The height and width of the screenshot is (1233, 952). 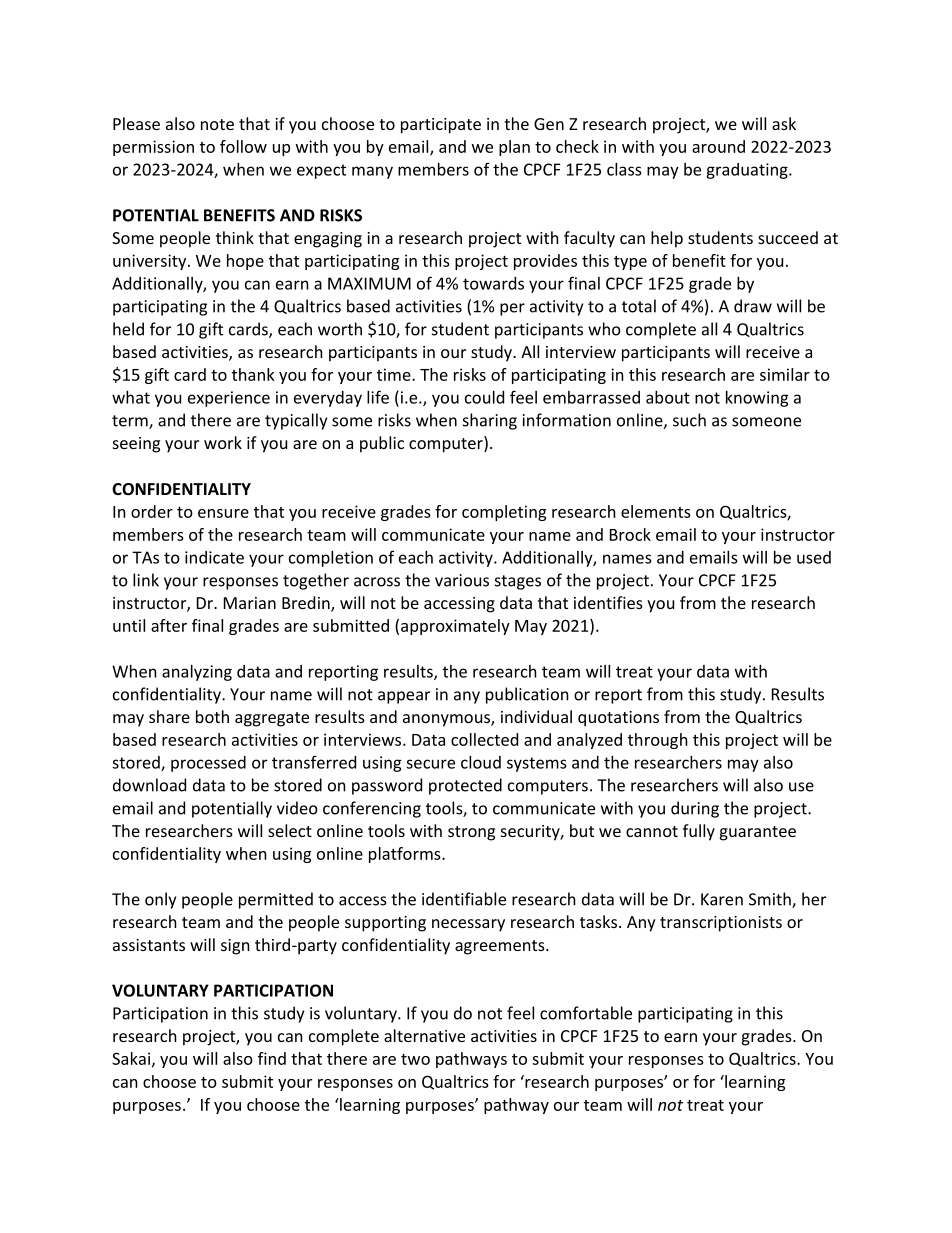 What do you see at coordinates (272, 1058) in the screenshot?
I see `find` at bounding box center [272, 1058].
